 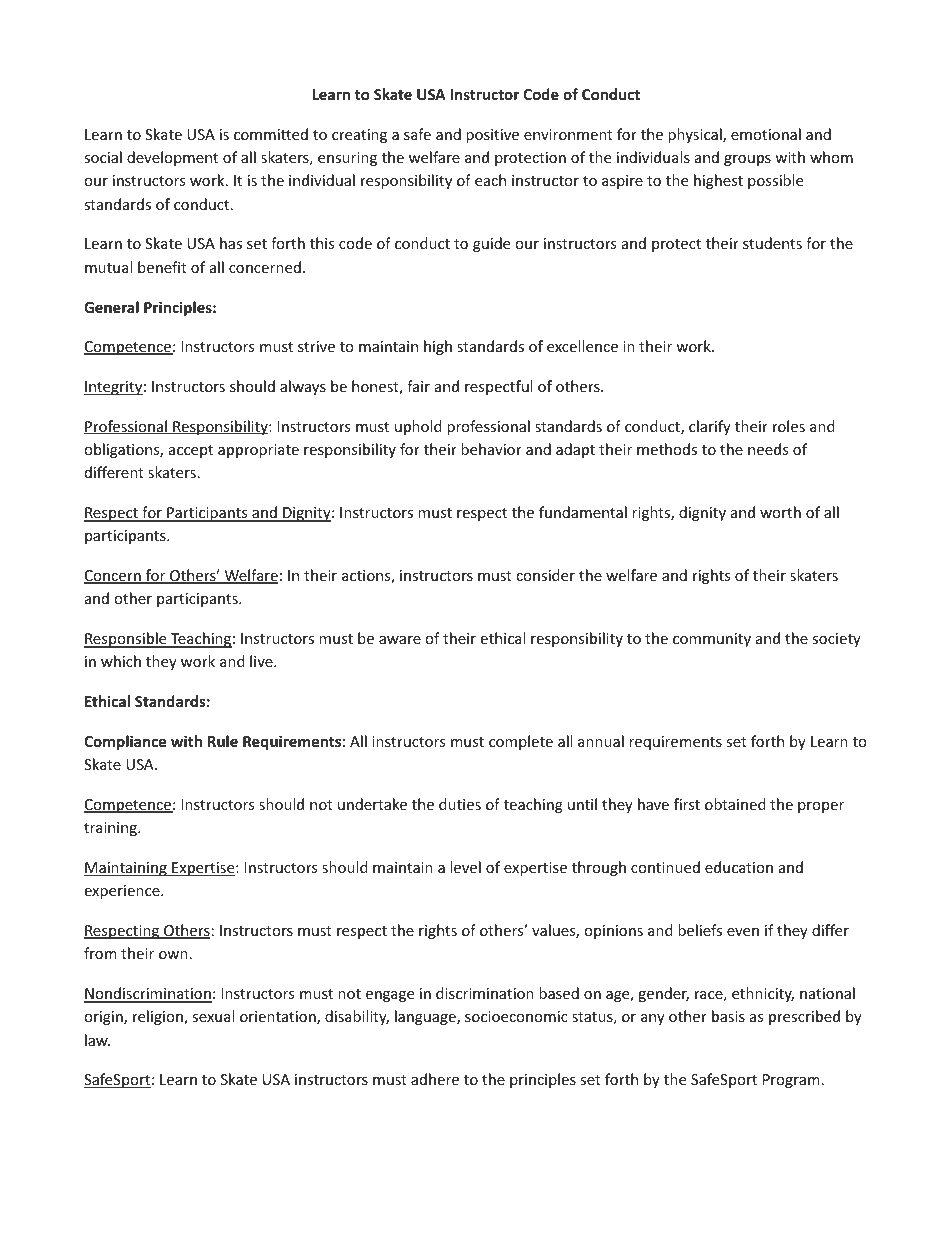 What do you see at coordinates (492, 136) in the screenshot?
I see `positive` at bounding box center [492, 136].
